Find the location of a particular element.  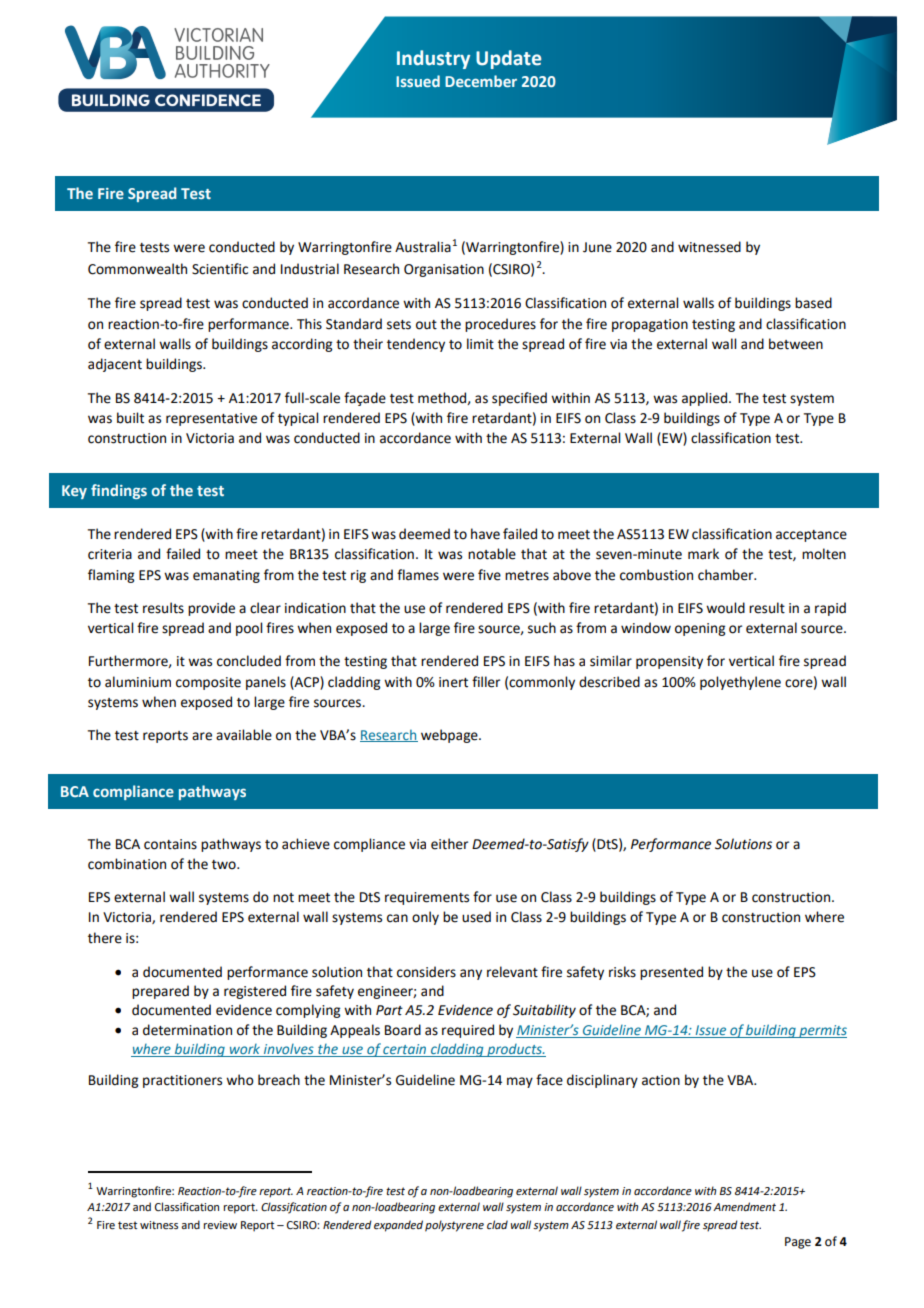

polystyrene is located at coordinates (454, 1226).
